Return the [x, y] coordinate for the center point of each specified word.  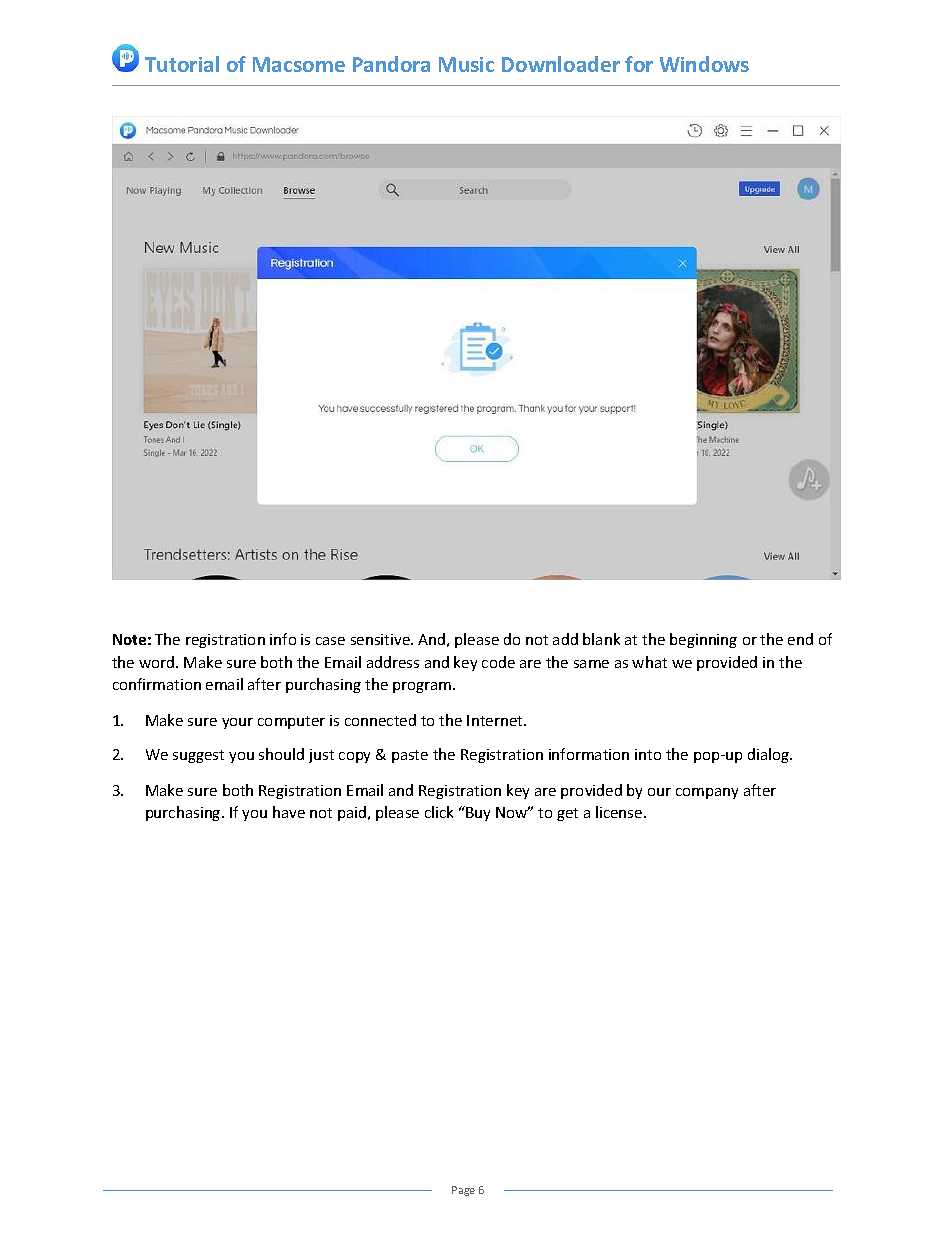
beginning [703, 640]
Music [466, 64]
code [498, 662]
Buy [477, 813]
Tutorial [182, 64]
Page [463, 1191]
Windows [704, 64]
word [158, 662]
